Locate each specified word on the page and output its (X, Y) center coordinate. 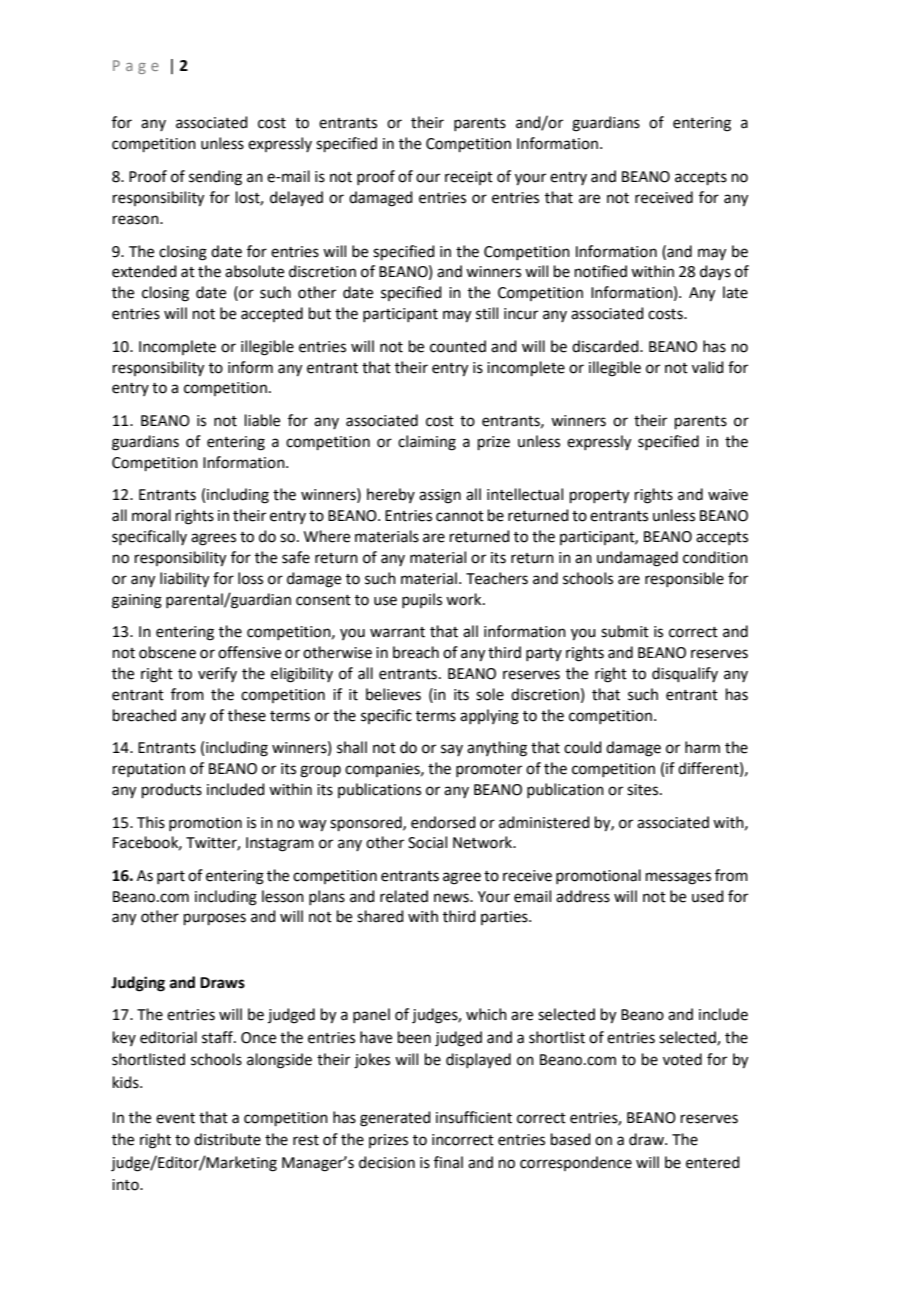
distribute (227, 1139)
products (172, 790)
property (599, 497)
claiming (427, 443)
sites (644, 790)
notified (601, 271)
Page (136, 67)
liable (262, 420)
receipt (469, 178)
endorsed (443, 822)
